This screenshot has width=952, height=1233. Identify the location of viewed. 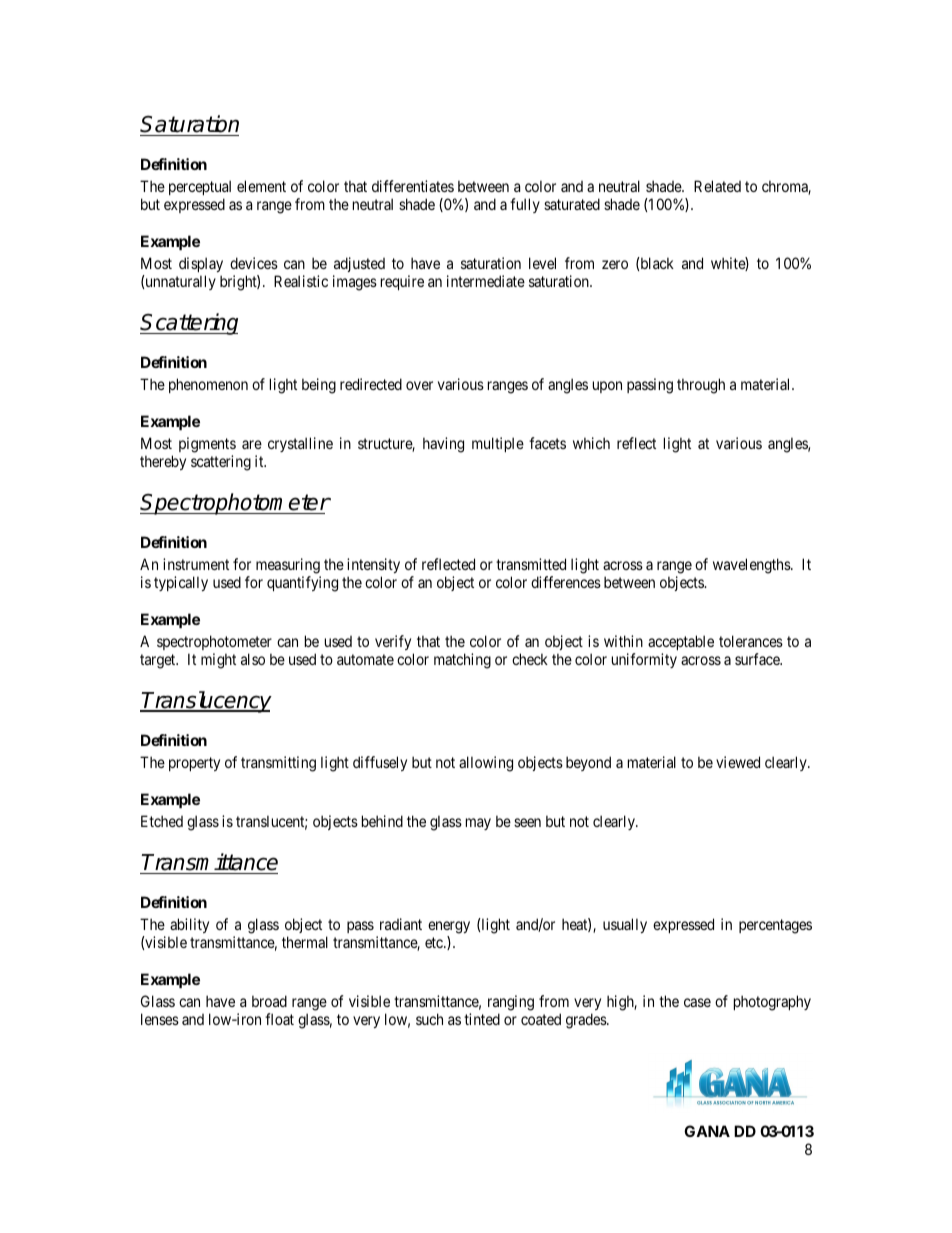
(738, 762).
